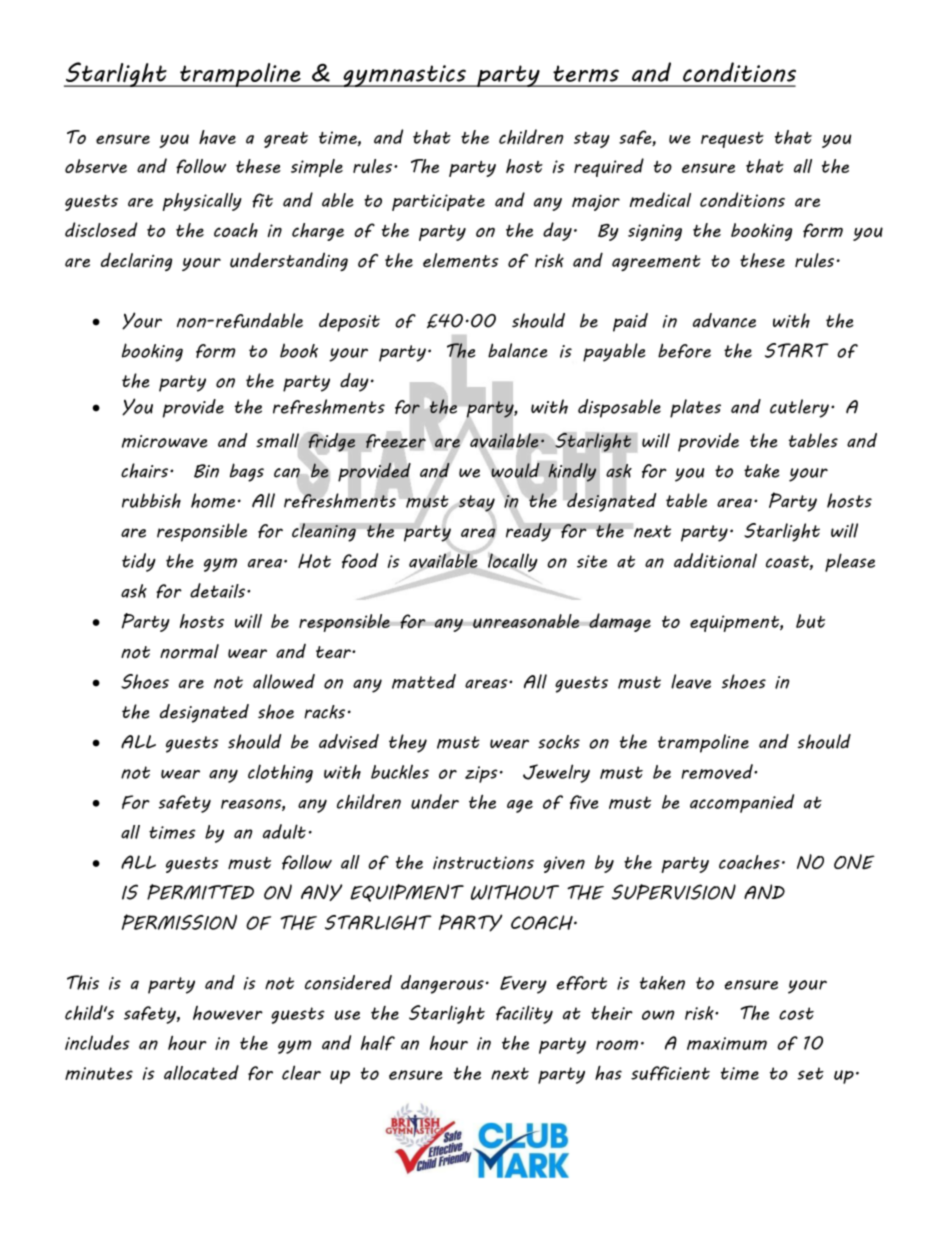 Image resolution: width=952 pixels, height=1233 pixels. Describe the element at coordinates (408, 743) in the screenshot. I see `they` at that location.
